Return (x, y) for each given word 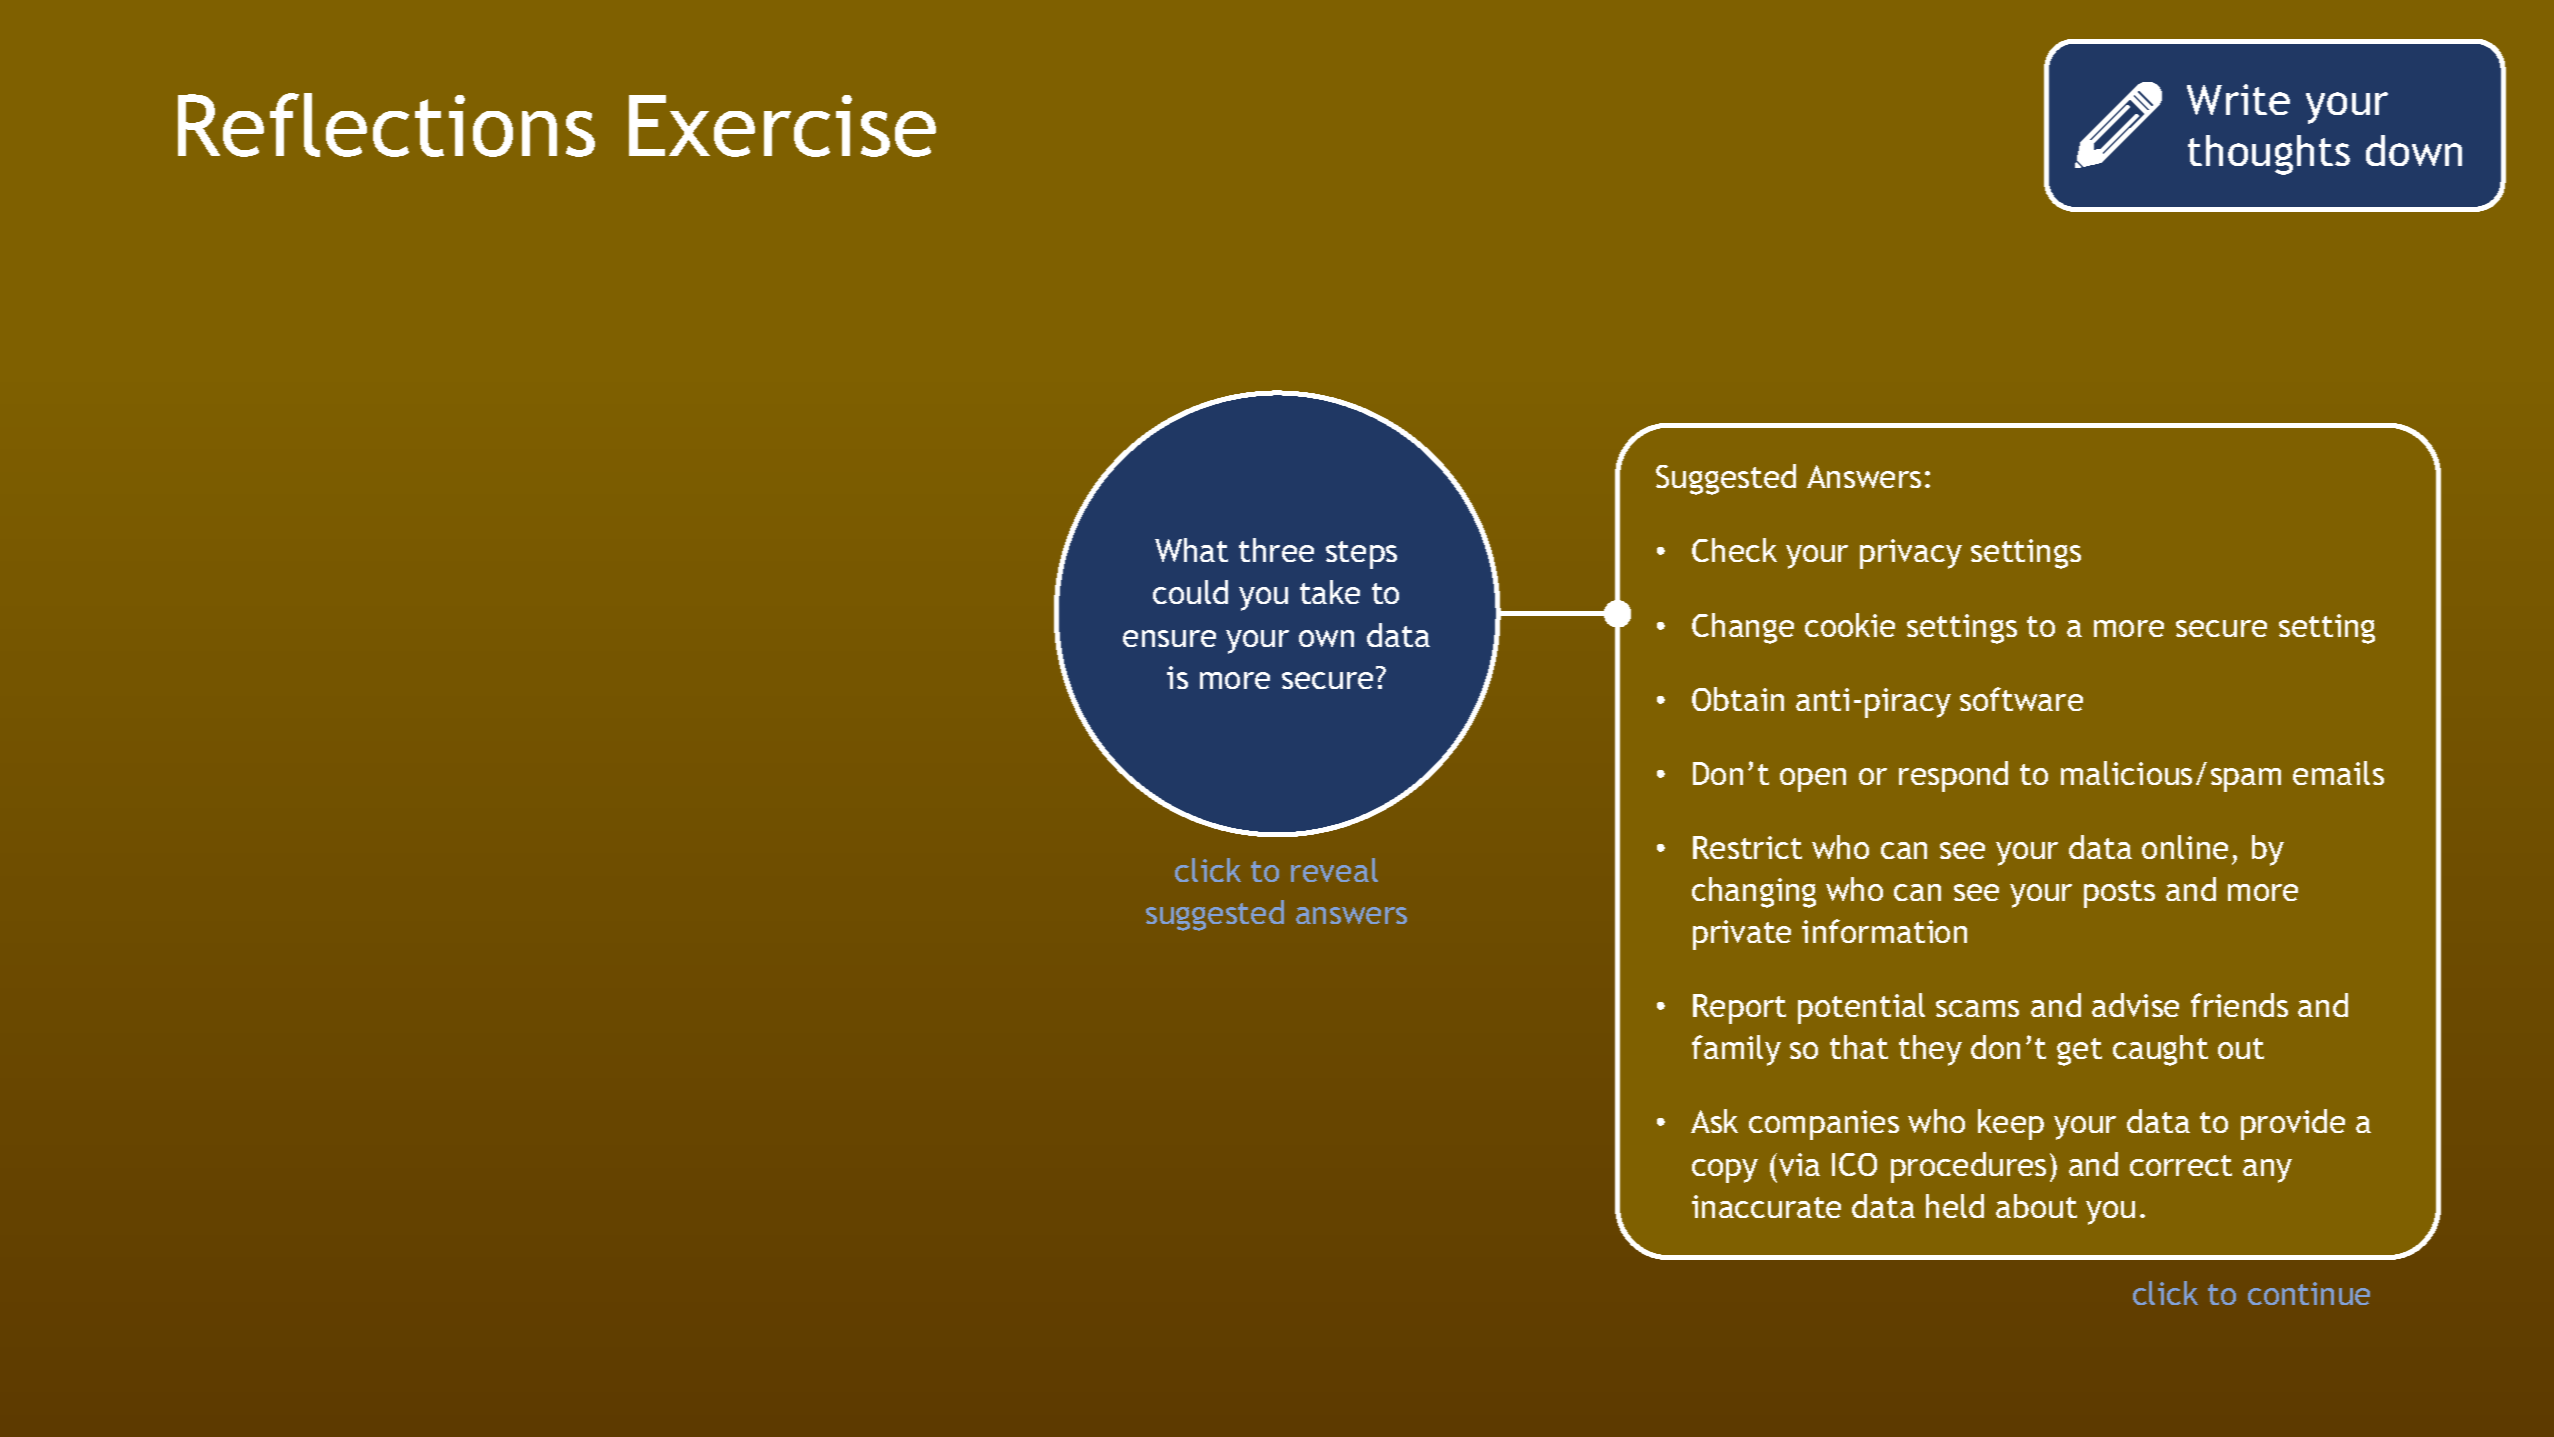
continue (2309, 1293)
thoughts (2269, 155)
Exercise (782, 126)
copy (1725, 1171)
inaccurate (1766, 1206)
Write (2238, 99)
